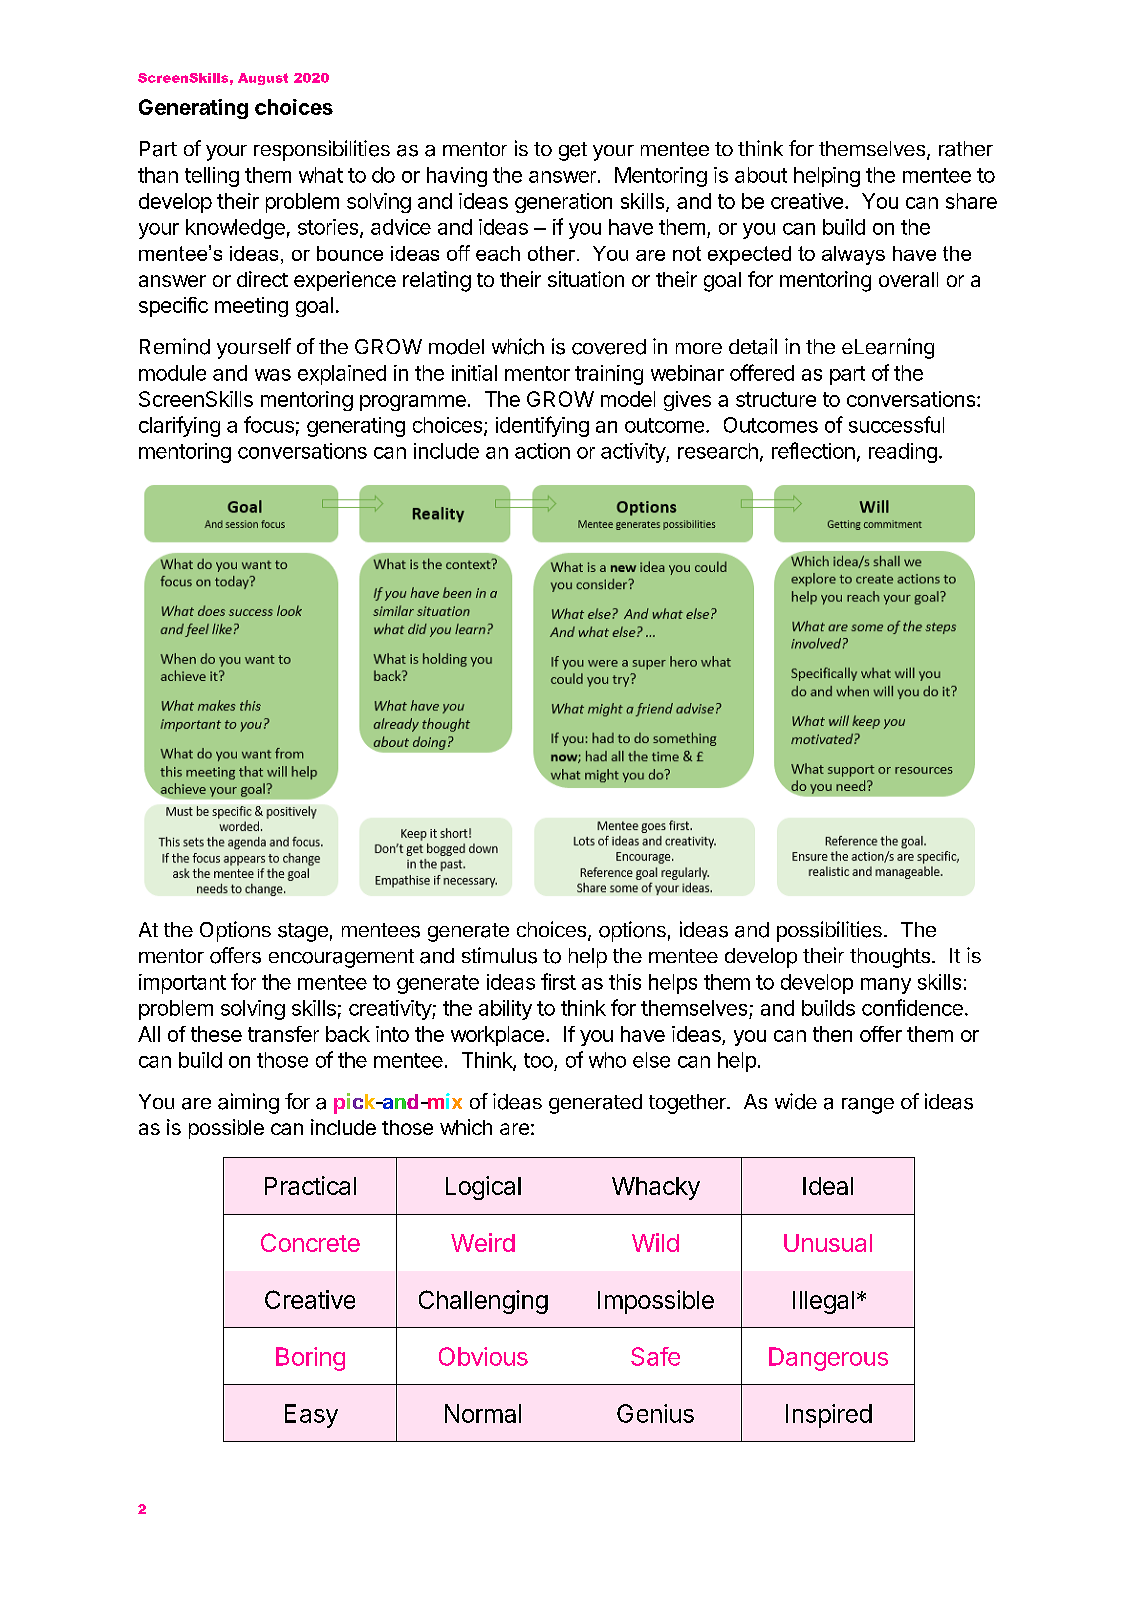 This screenshot has width=1138, height=1610. I want to click on generation, so click(563, 203).
